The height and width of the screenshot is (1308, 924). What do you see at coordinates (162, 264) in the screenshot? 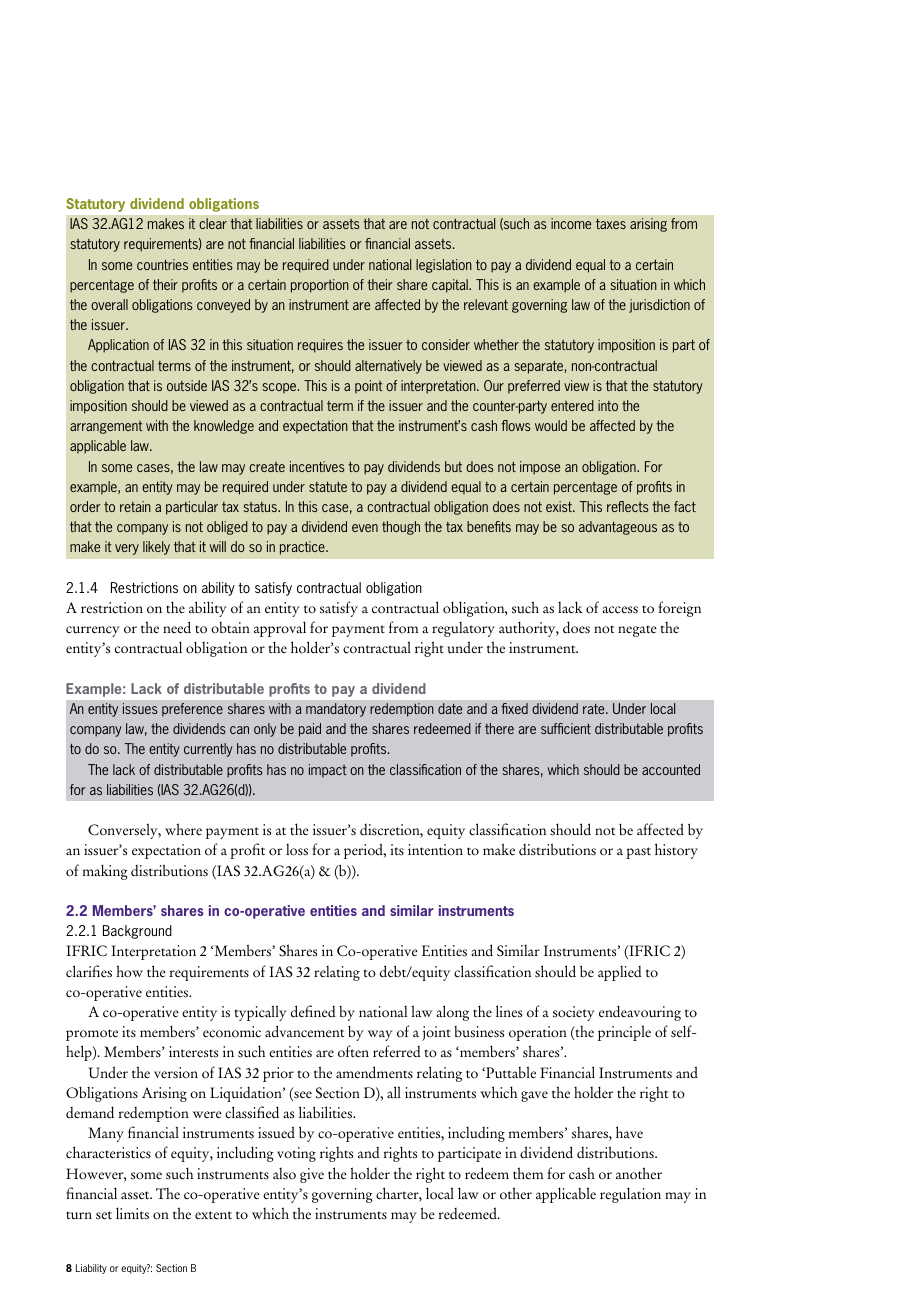
I see `countries` at bounding box center [162, 264].
